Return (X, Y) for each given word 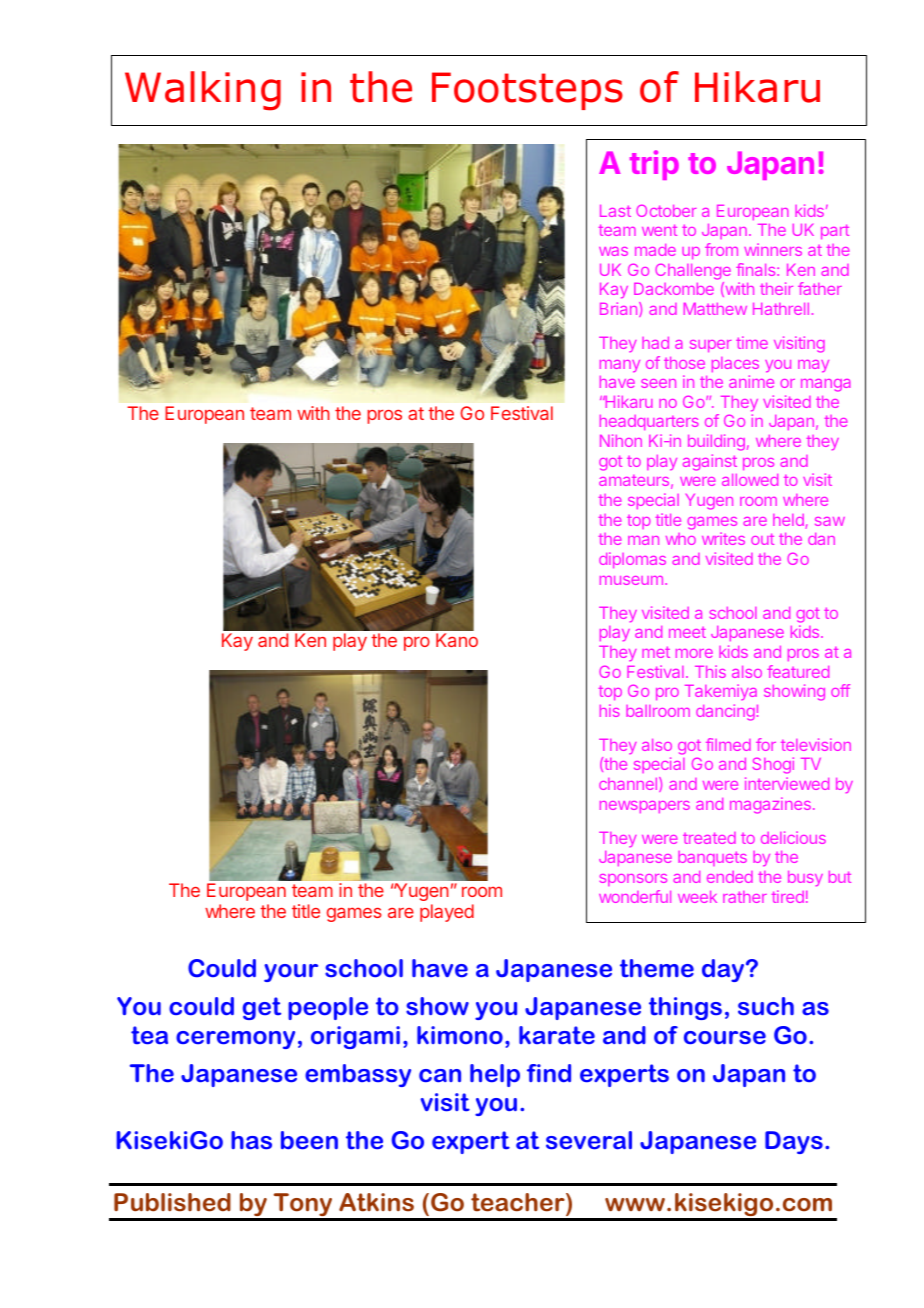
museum (631, 580)
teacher (519, 1202)
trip (654, 165)
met (656, 652)
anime (751, 381)
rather (745, 897)
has (251, 1140)
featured (798, 671)
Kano (457, 640)
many (620, 366)
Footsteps (527, 91)
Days (794, 1142)
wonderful (635, 896)
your (291, 973)
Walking (203, 91)
